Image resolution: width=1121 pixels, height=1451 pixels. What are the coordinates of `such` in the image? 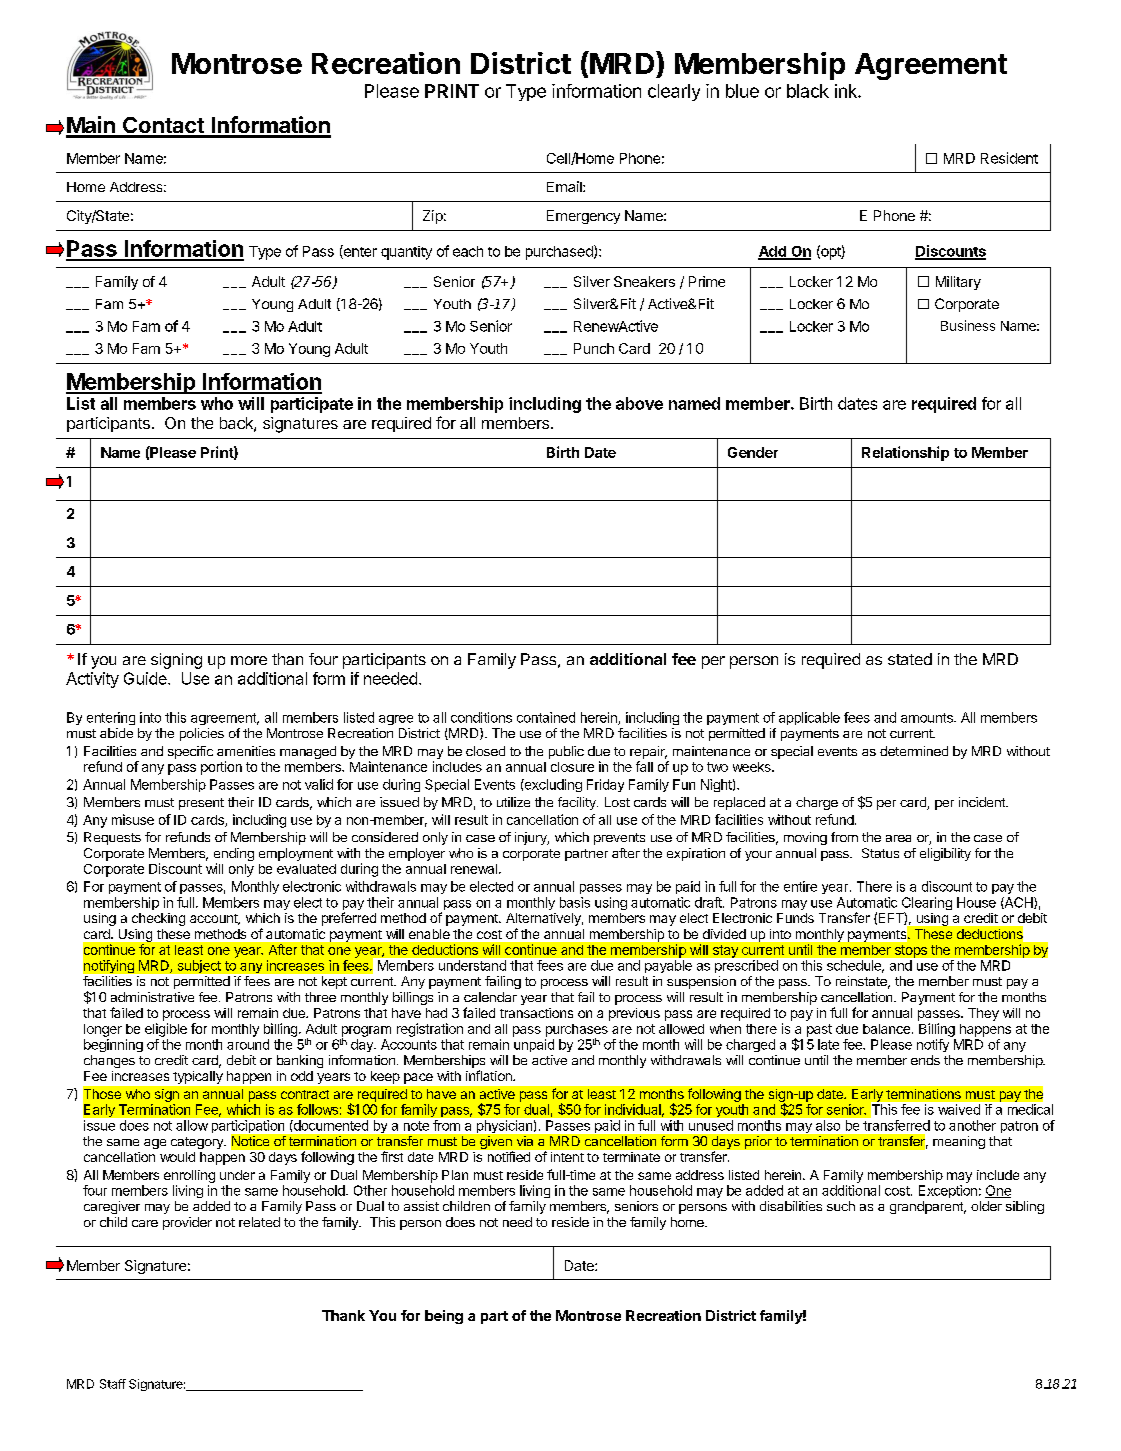 It's located at (841, 1206).
